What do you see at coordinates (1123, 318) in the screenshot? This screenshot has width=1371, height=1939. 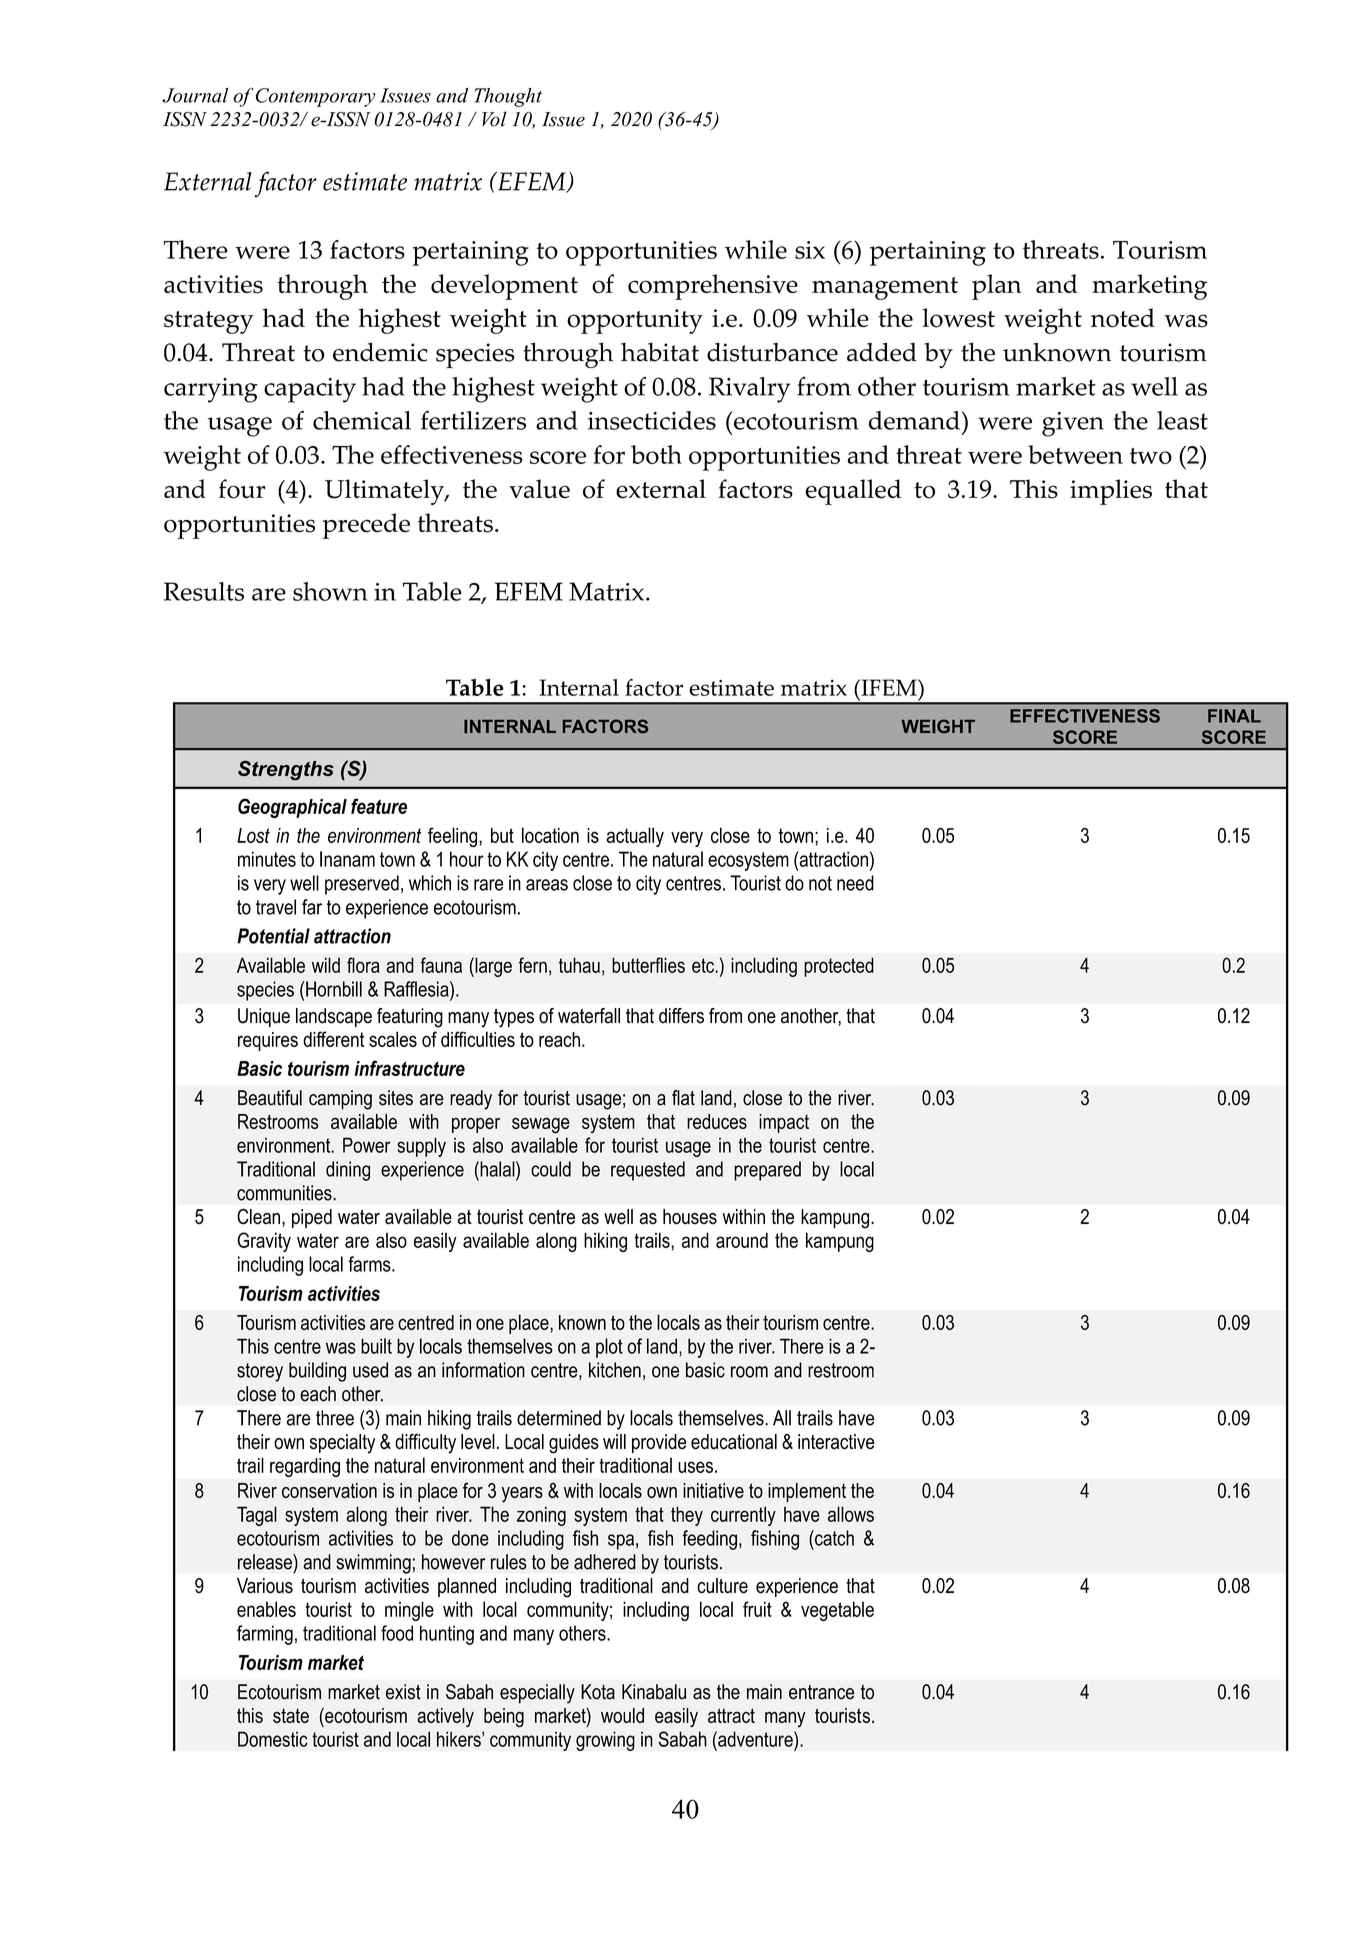 I see `noted` at bounding box center [1123, 318].
